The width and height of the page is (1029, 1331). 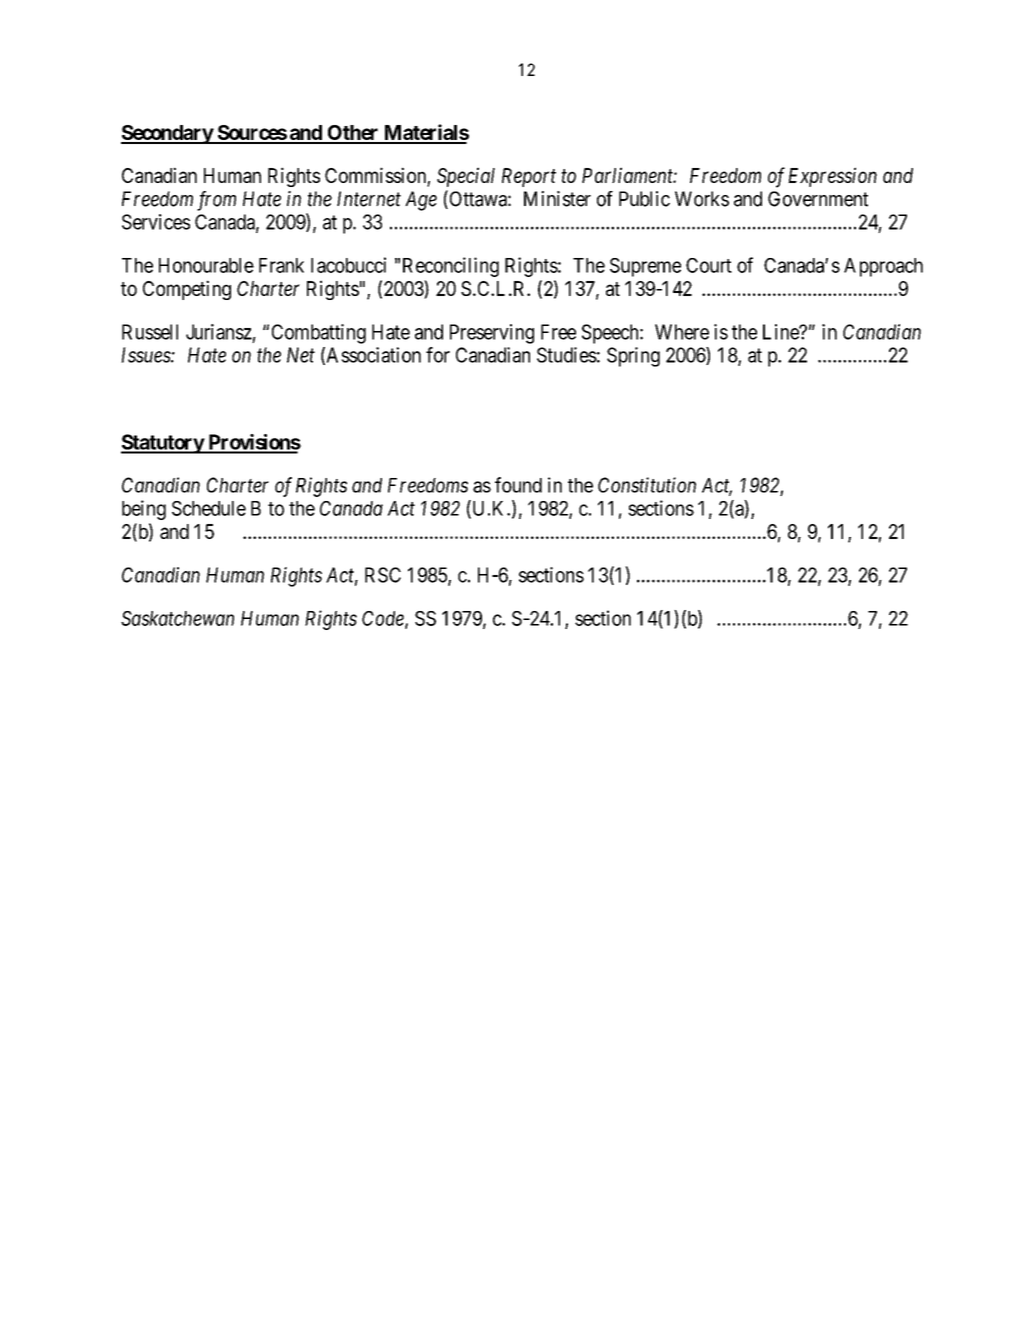 What do you see at coordinates (647, 485) in the page?
I see `Constitution` at bounding box center [647, 485].
